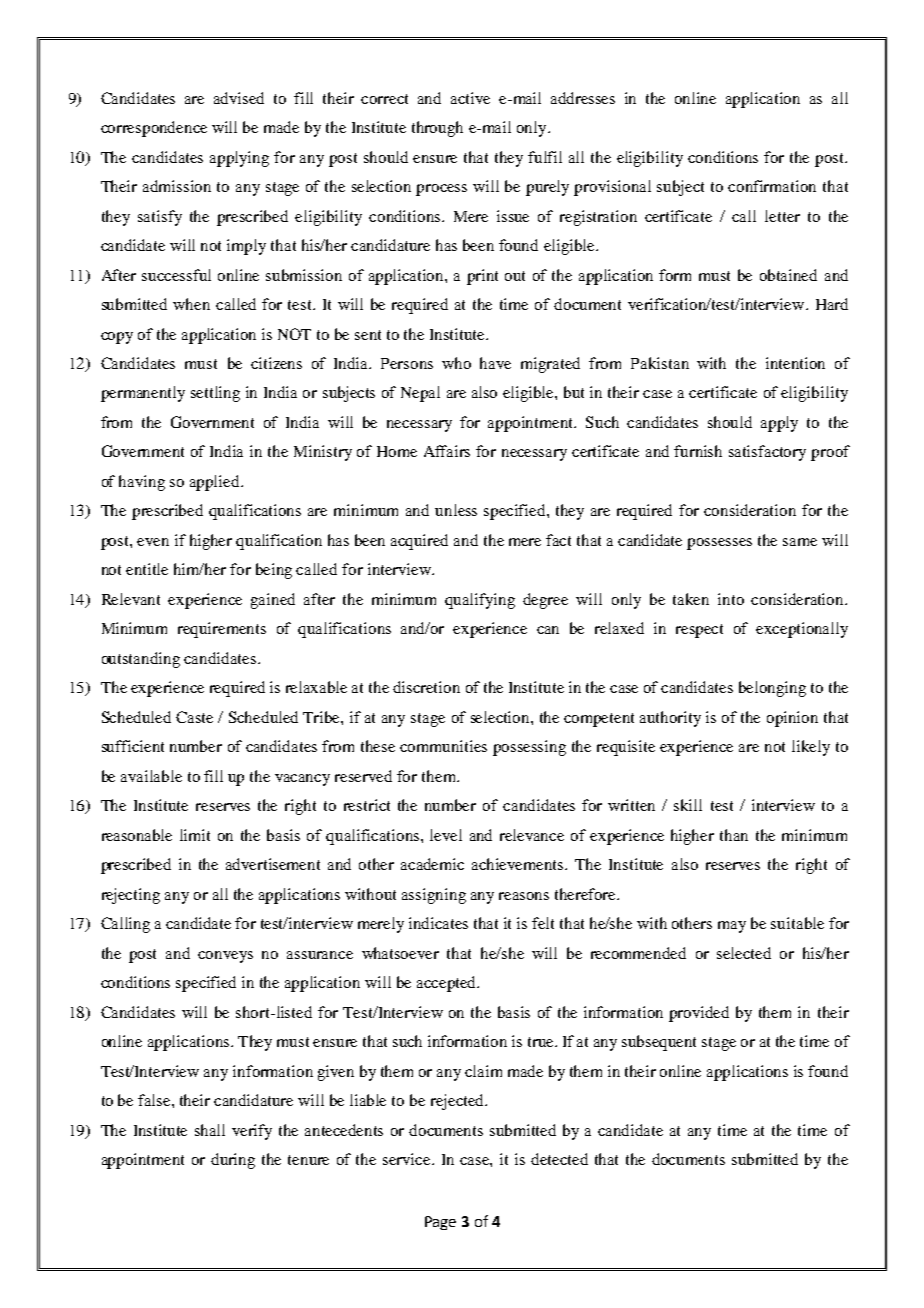  Describe the element at coordinates (795, 363) in the document. I see `intention` at that location.
